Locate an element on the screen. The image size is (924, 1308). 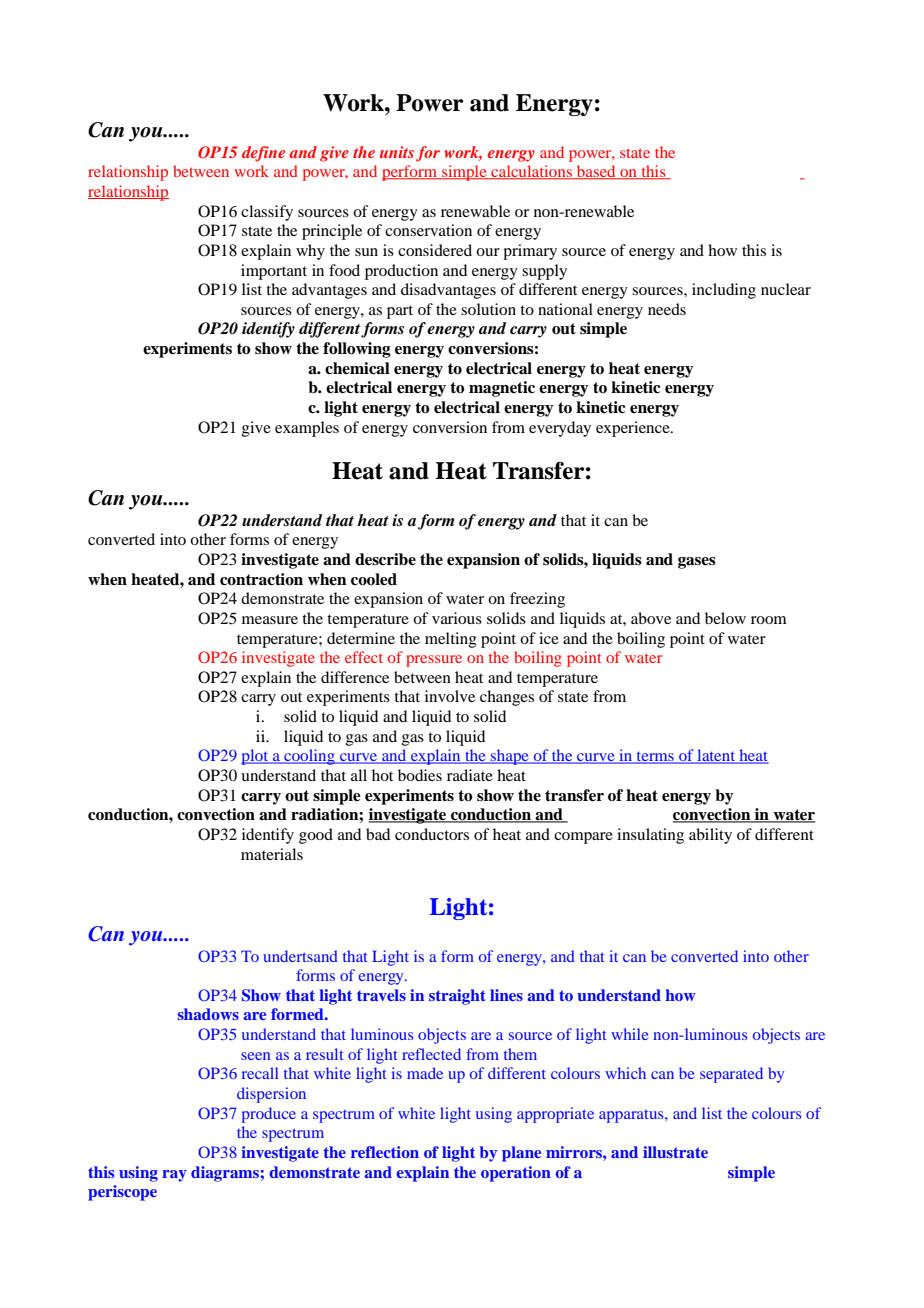
contraction is located at coordinates (261, 579).
